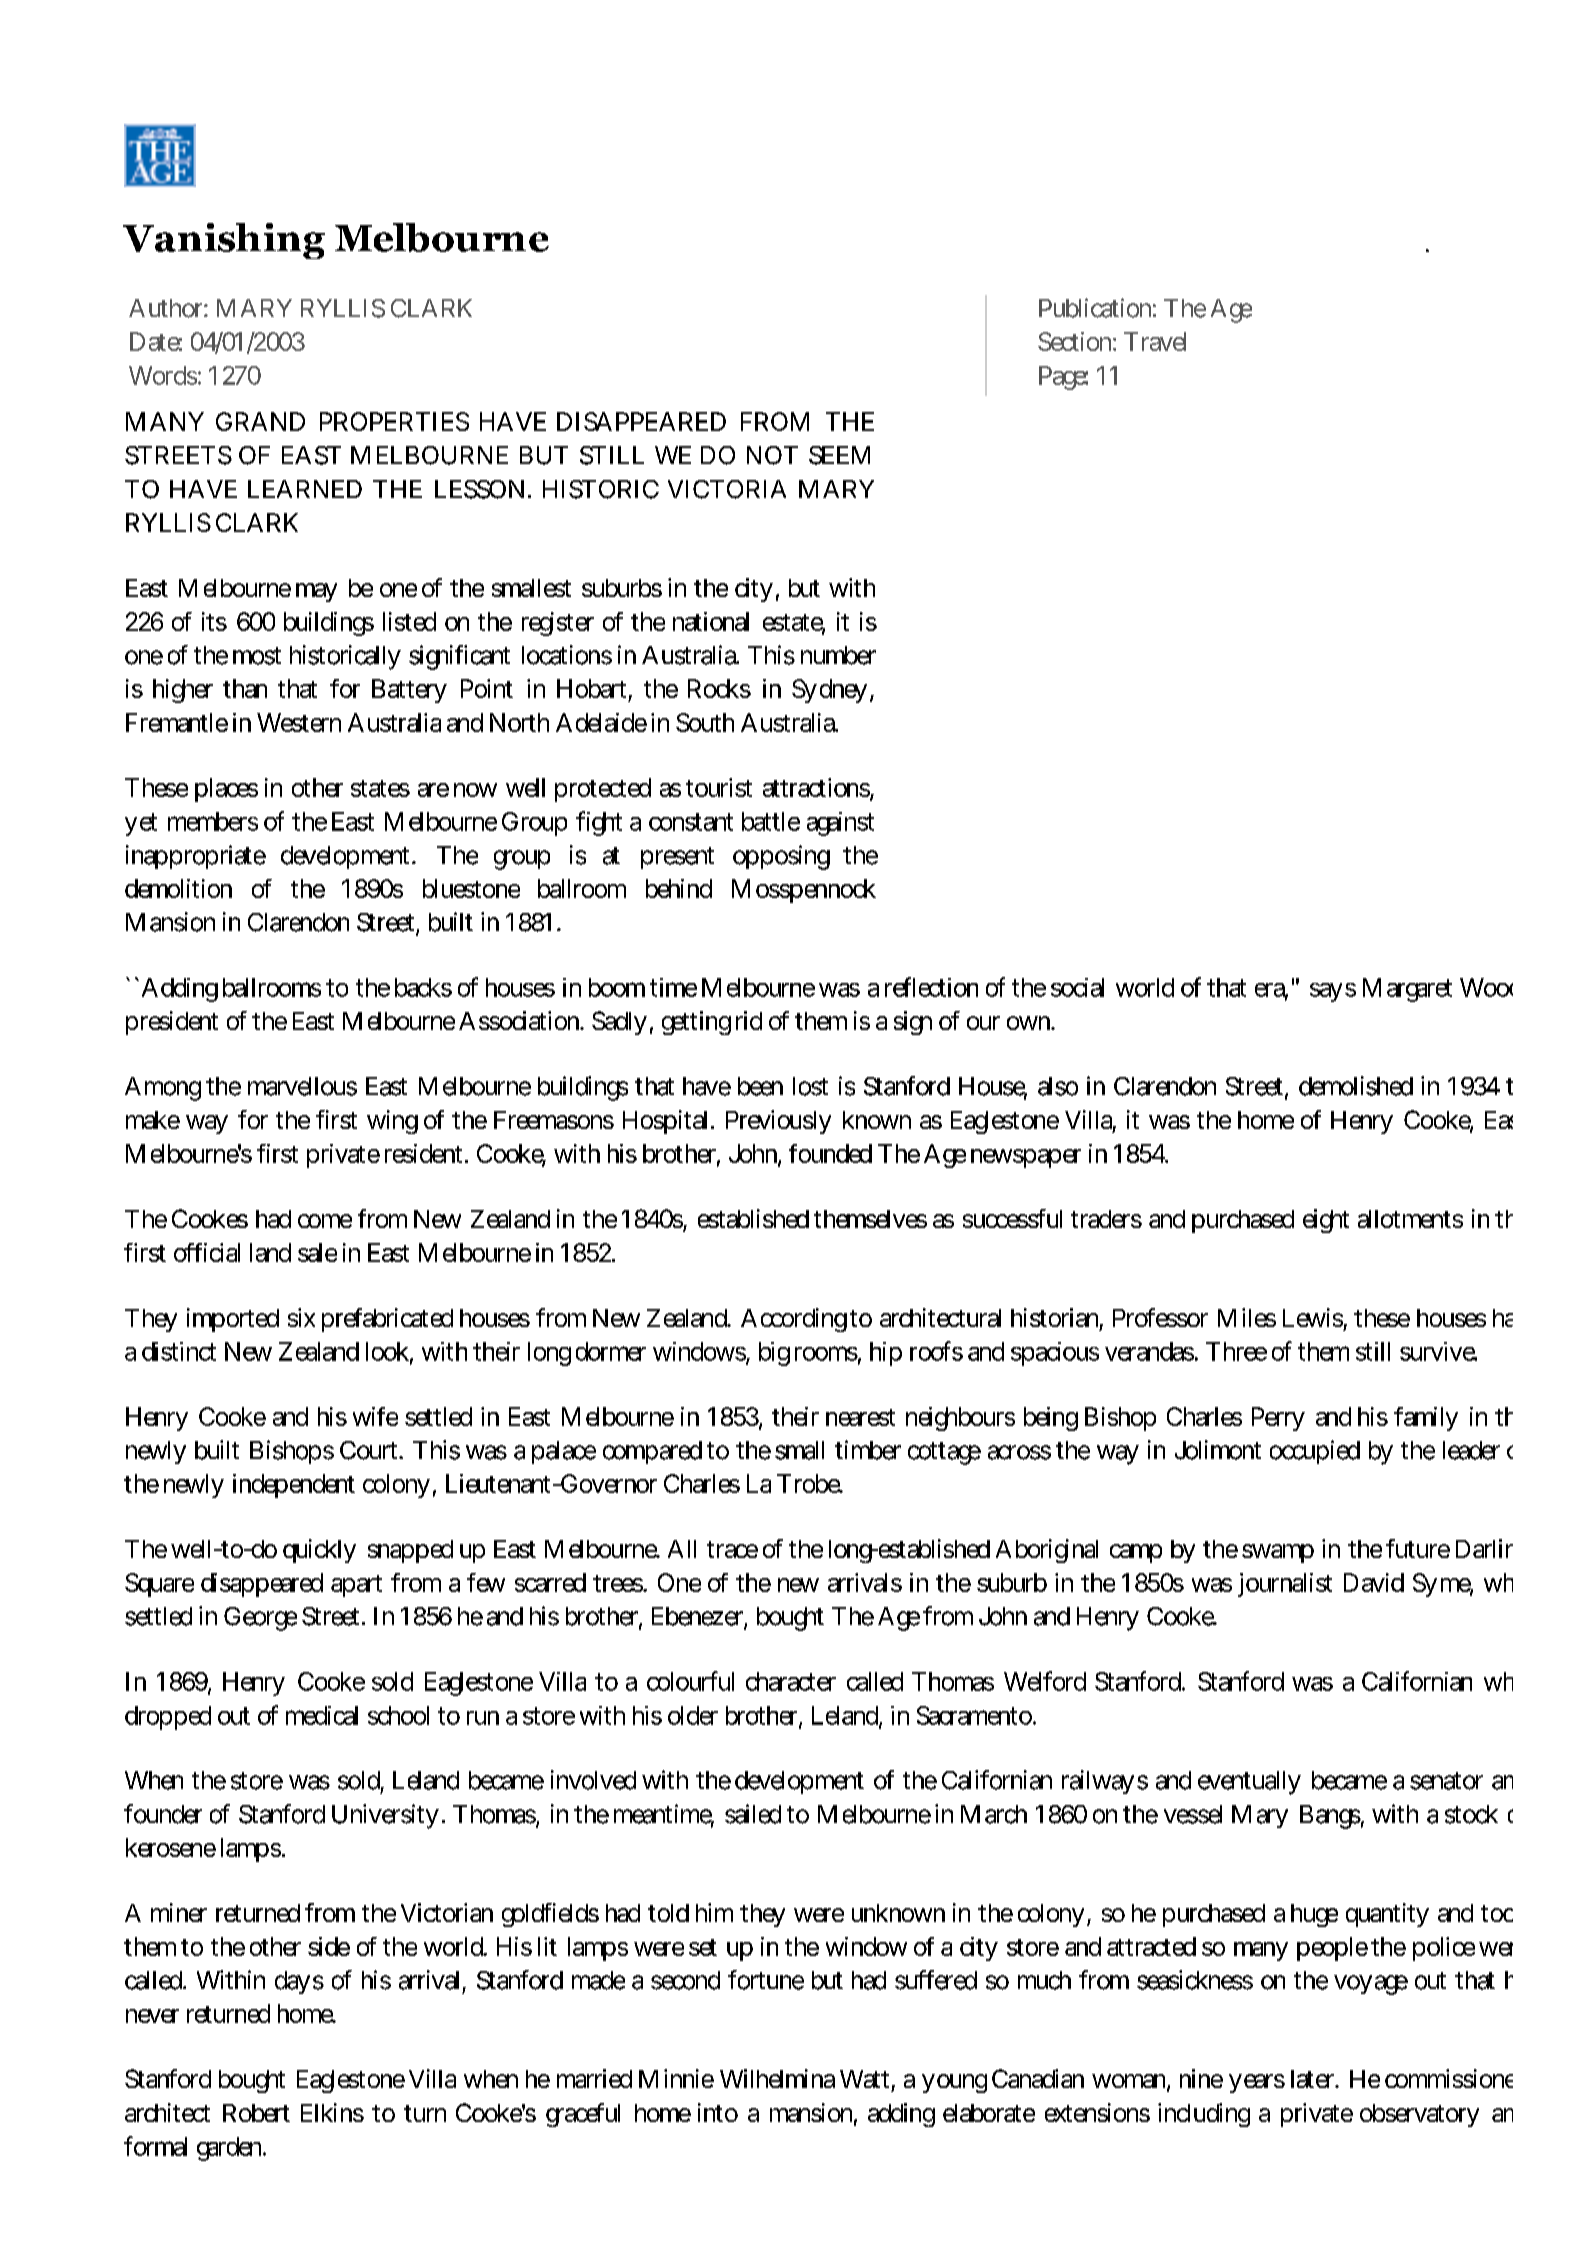  What do you see at coordinates (830, 1153) in the screenshot?
I see `founded` at bounding box center [830, 1153].
